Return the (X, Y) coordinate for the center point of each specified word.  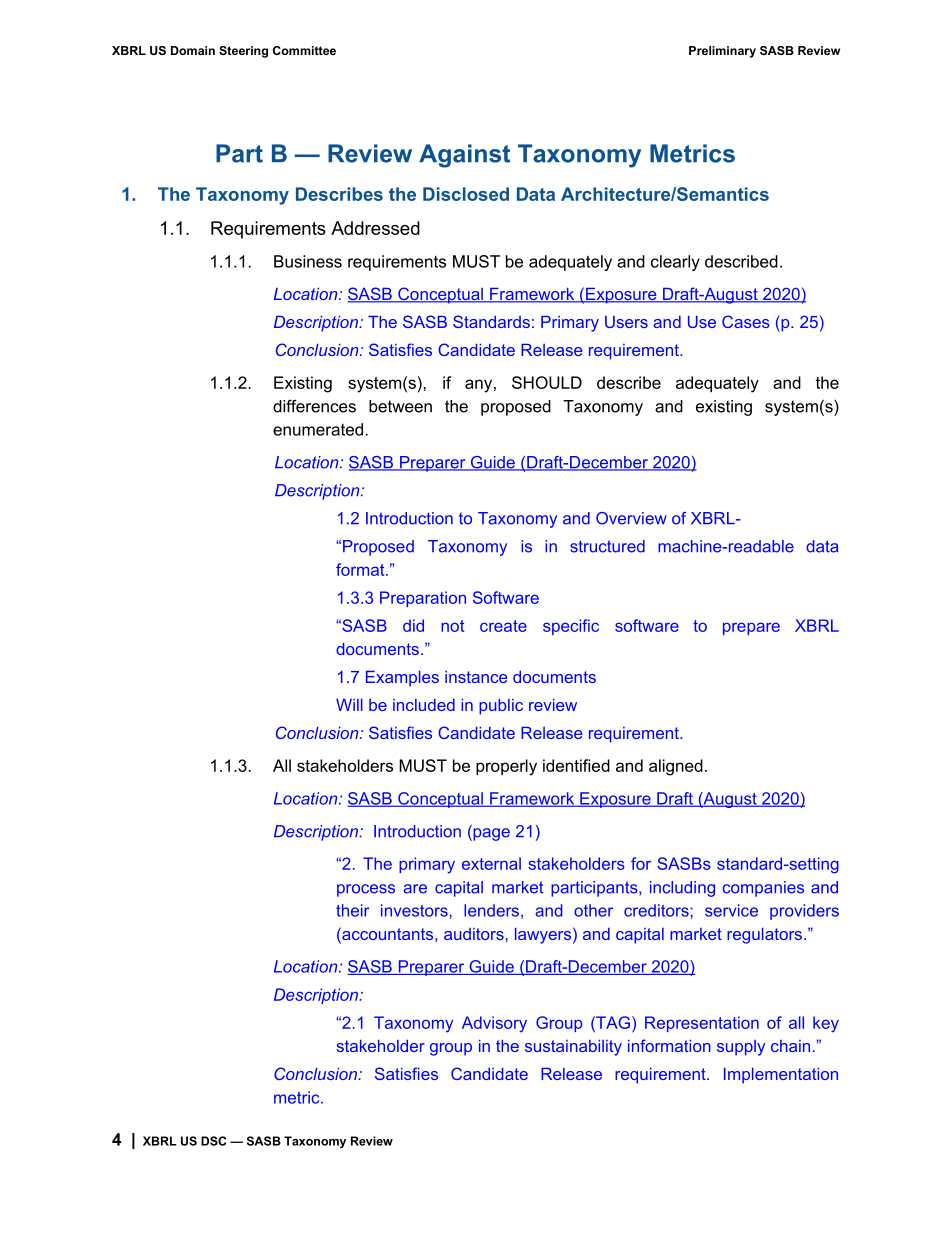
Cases (746, 321)
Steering (243, 52)
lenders (491, 910)
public (501, 707)
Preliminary (722, 52)
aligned (676, 767)
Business (308, 261)
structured (607, 546)
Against (464, 156)
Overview (631, 518)
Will (349, 705)
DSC (213, 1141)
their (352, 910)
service (731, 910)
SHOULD (547, 382)
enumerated (318, 429)
